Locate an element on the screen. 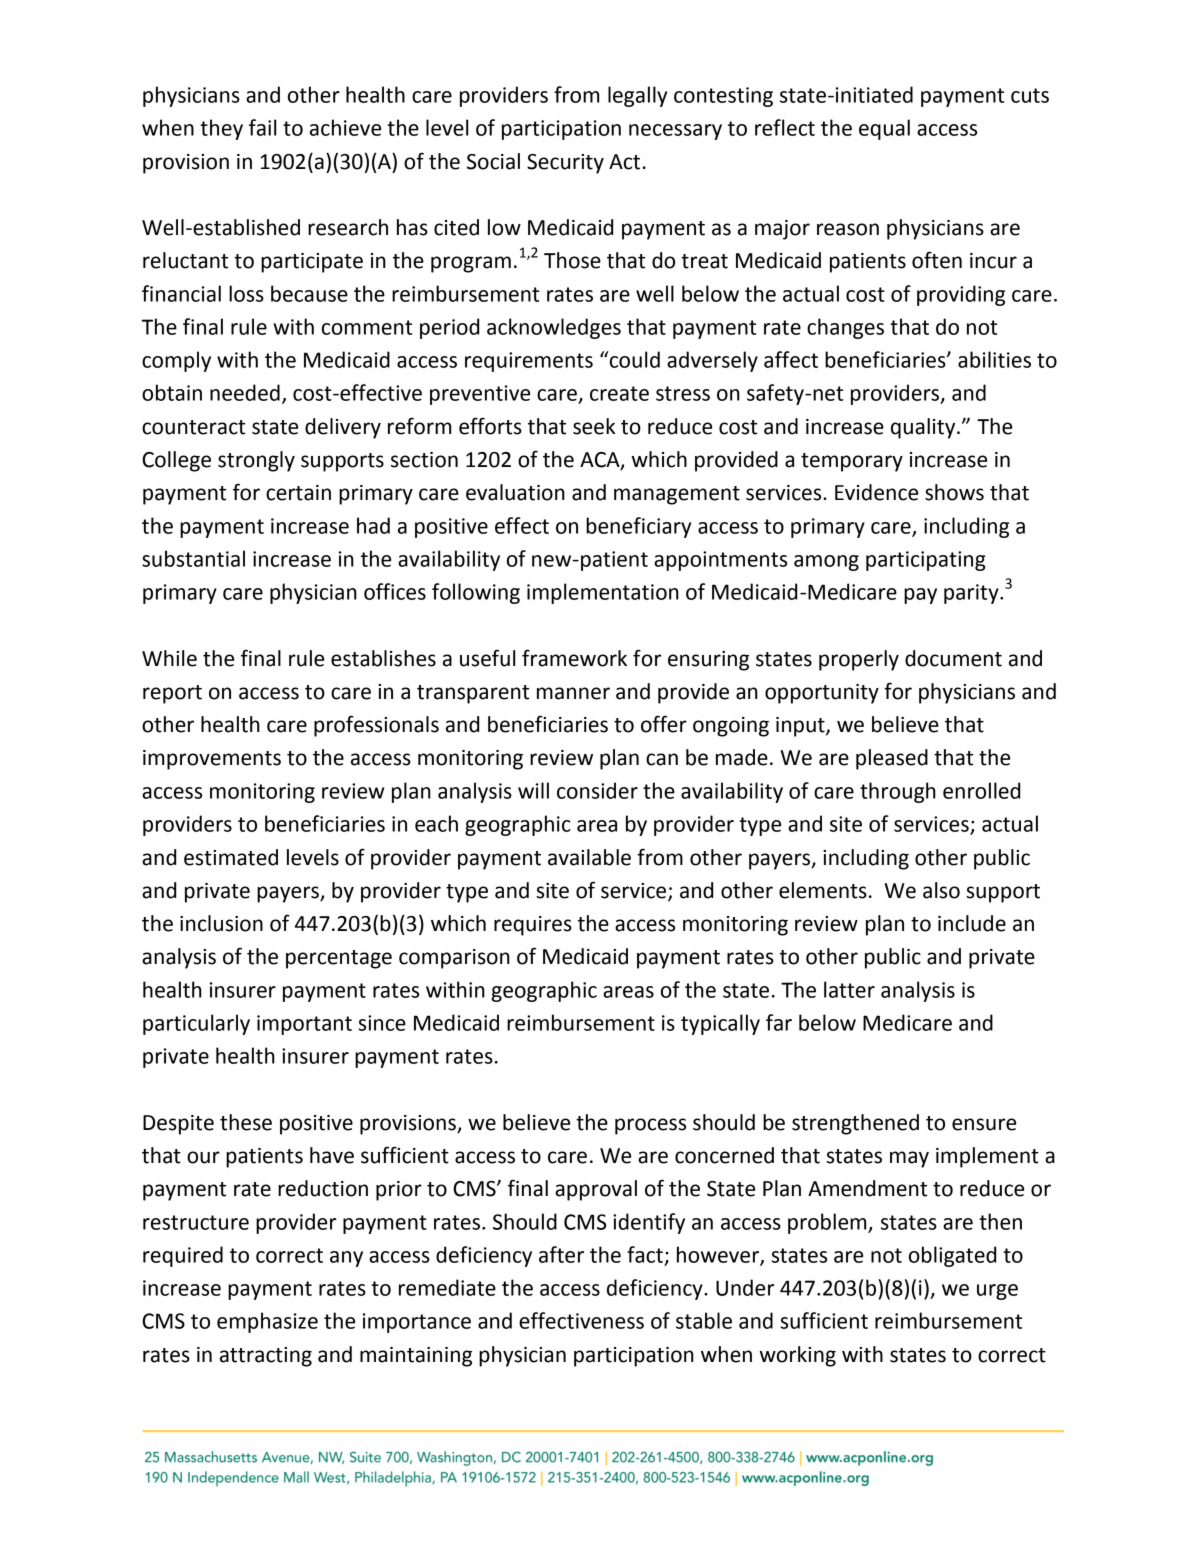  process is located at coordinates (650, 1126).
